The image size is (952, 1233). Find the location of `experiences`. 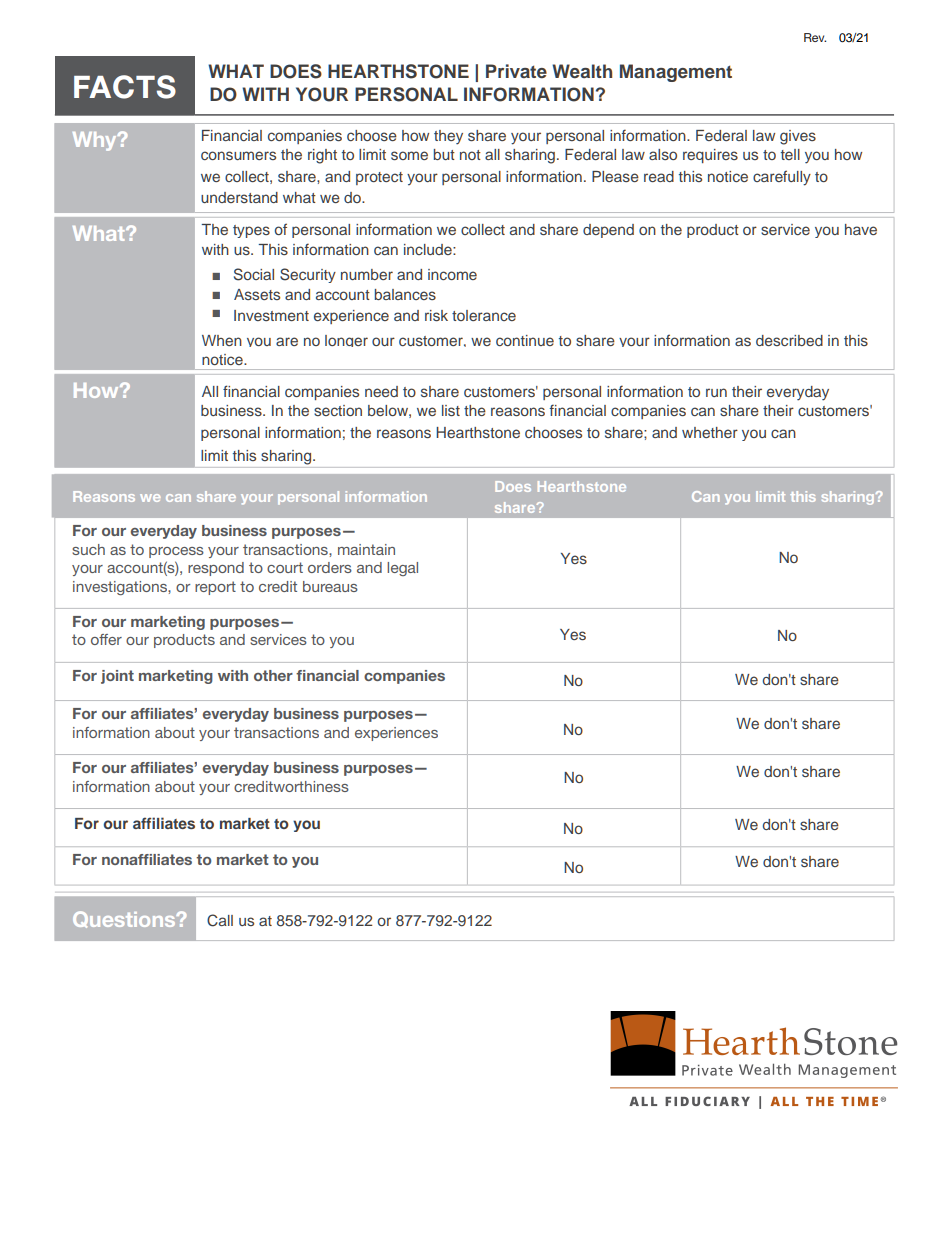

experiences is located at coordinates (396, 734).
